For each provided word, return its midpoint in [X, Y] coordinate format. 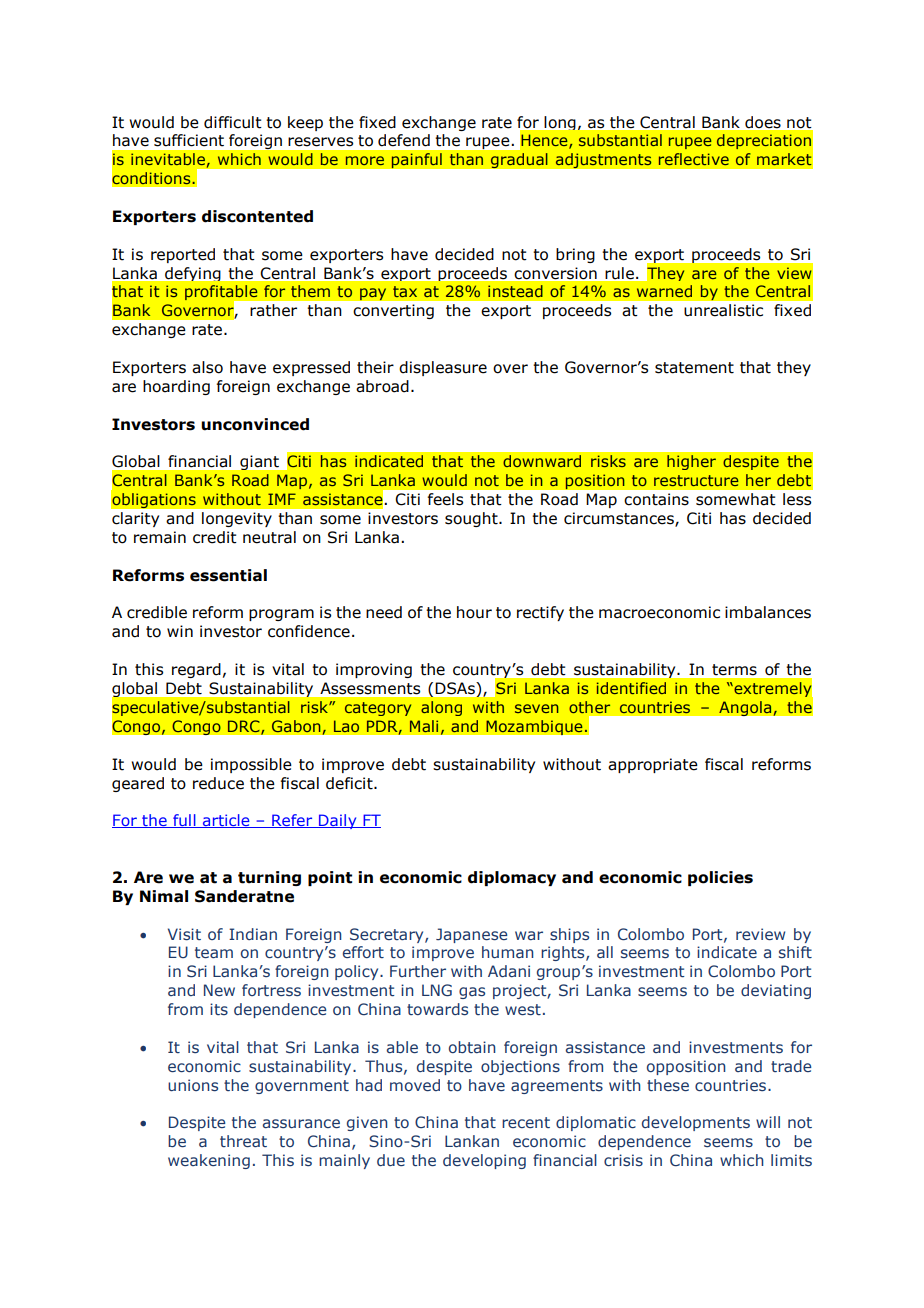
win [180, 631]
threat [243, 1141]
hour [474, 612]
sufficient [189, 140]
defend [404, 140]
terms [734, 669]
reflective [694, 159]
